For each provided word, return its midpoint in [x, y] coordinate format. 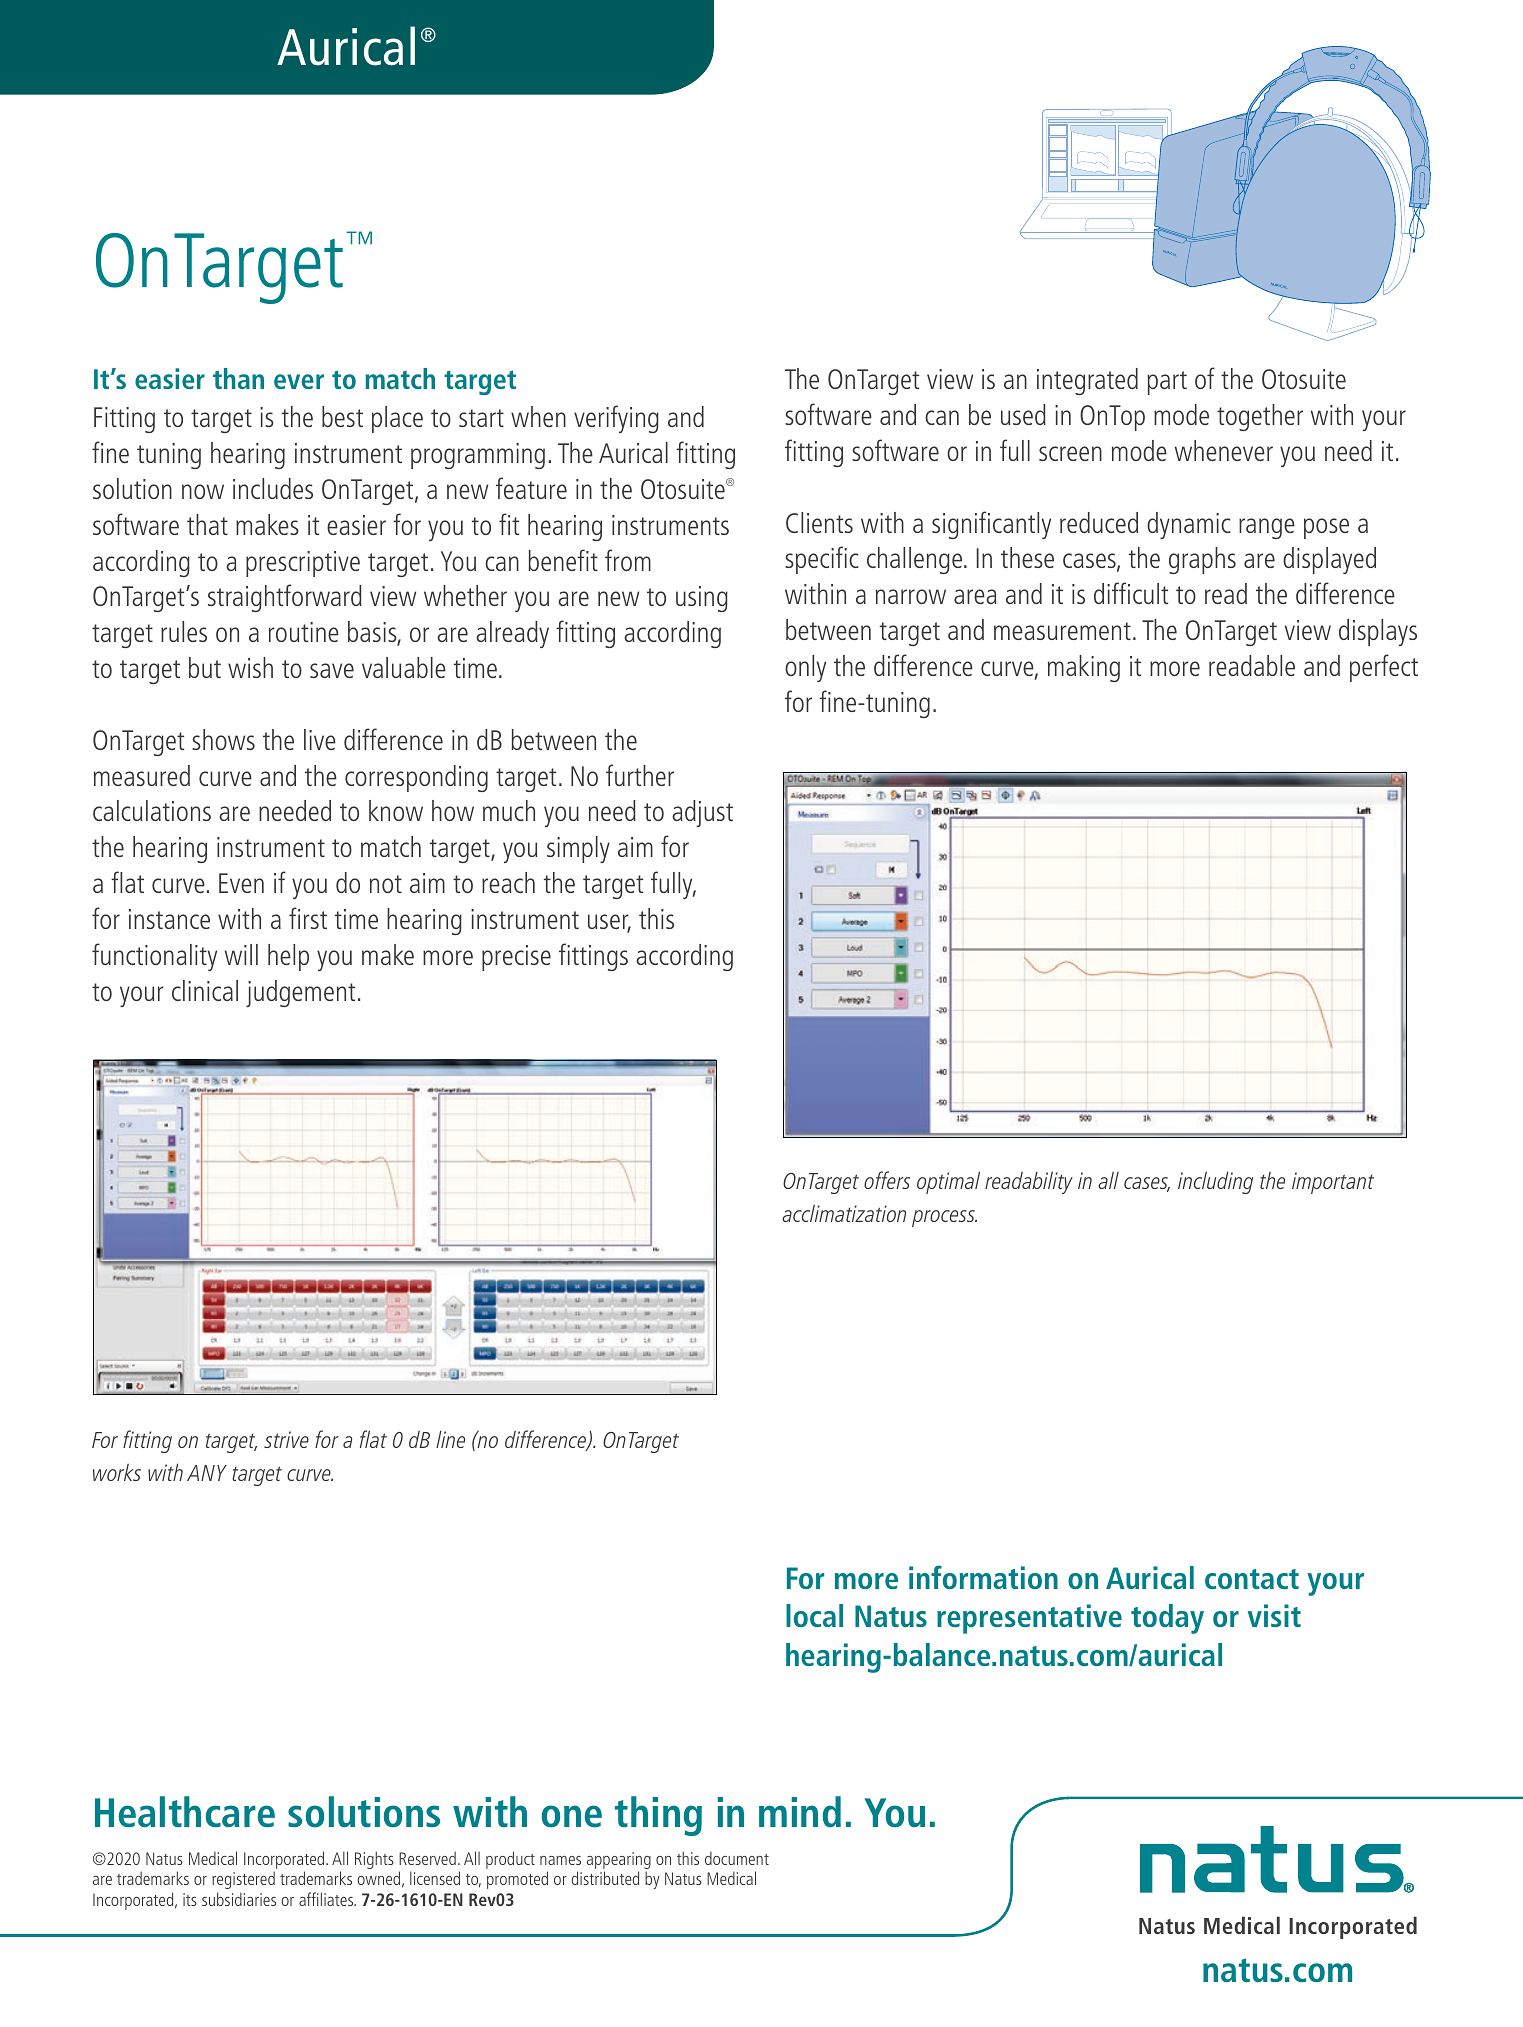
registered [243, 1880]
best [342, 416]
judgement [300, 993]
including [1215, 1182]
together [1260, 417]
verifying [616, 419]
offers [887, 1180]
